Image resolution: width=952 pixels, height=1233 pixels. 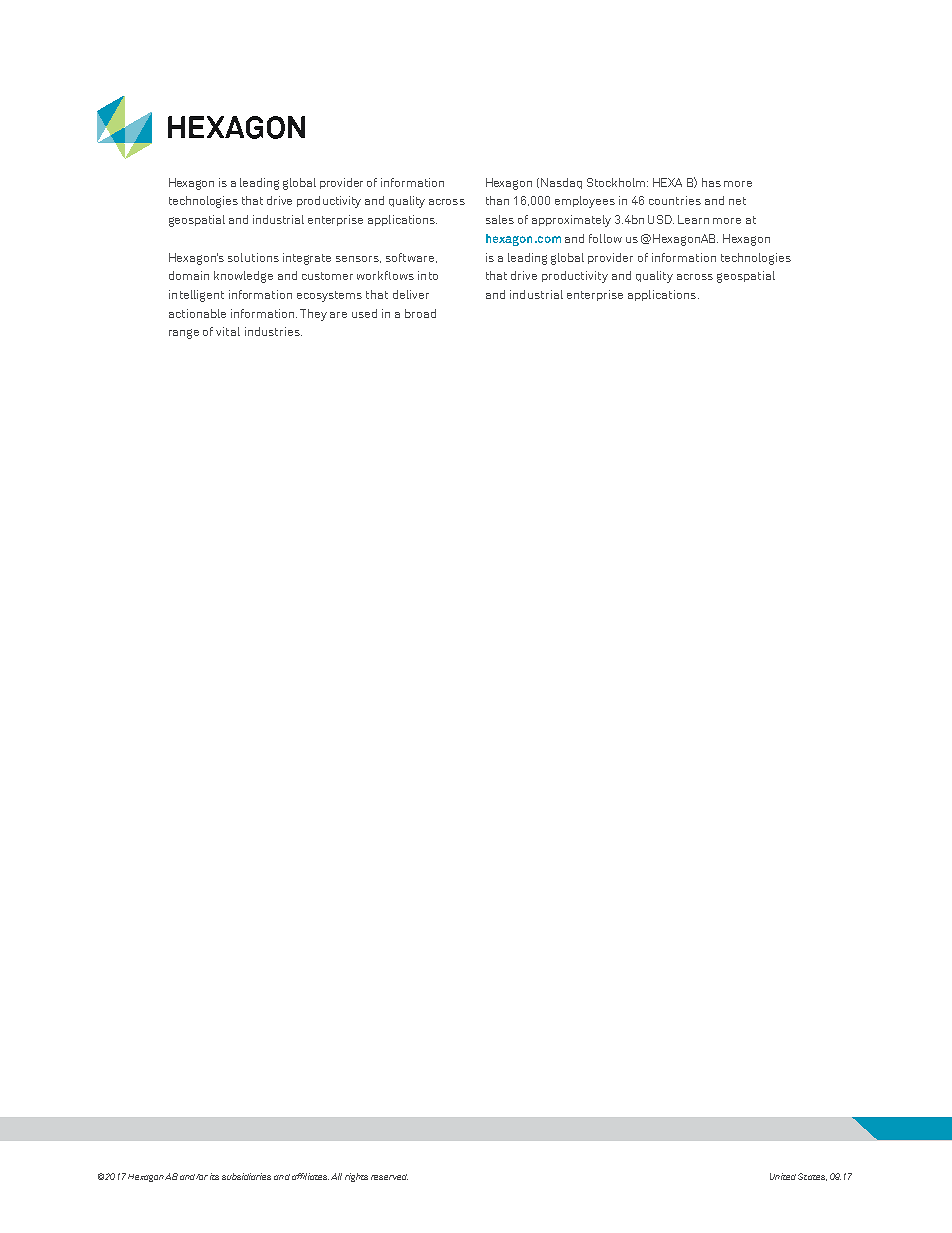 What do you see at coordinates (246, 1176) in the page?
I see `subsidiaries` at bounding box center [246, 1176].
